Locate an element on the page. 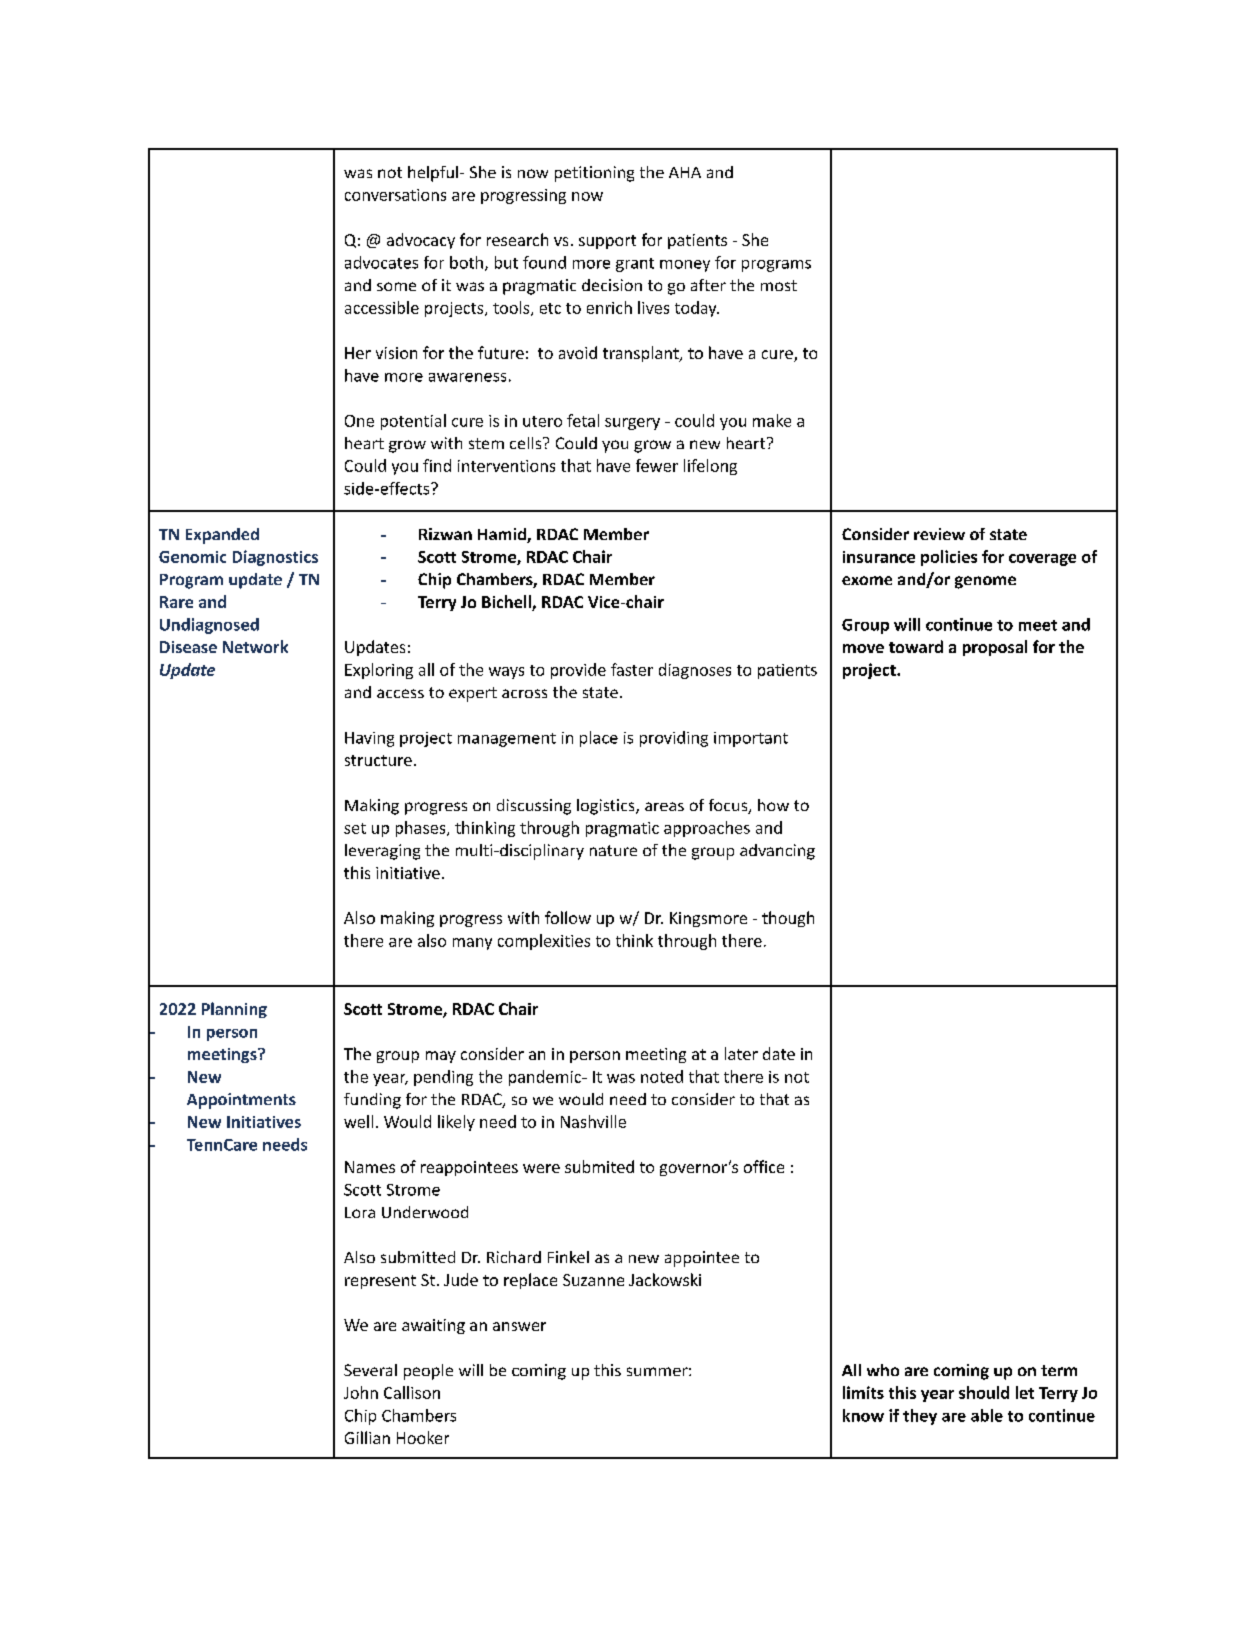  support is located at coordinates (607, 242).
